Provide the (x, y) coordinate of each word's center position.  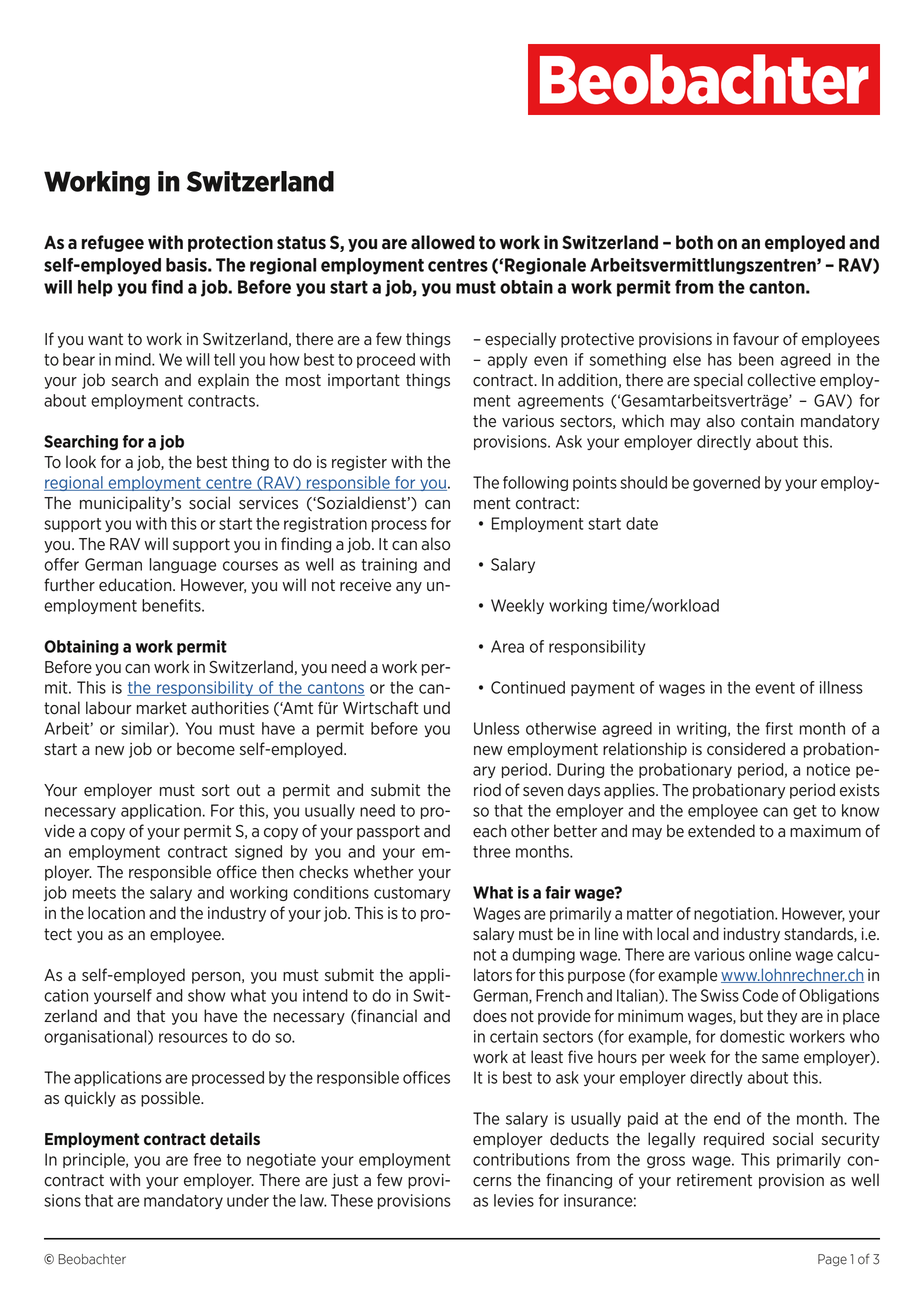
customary (412, 894)
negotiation (735, 914)
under (248, 1200)
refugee (113, 243)
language (182, 565)
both (694, 242)
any (409, 588)
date (642, 523)
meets (94, 893)
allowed (443, 242)
